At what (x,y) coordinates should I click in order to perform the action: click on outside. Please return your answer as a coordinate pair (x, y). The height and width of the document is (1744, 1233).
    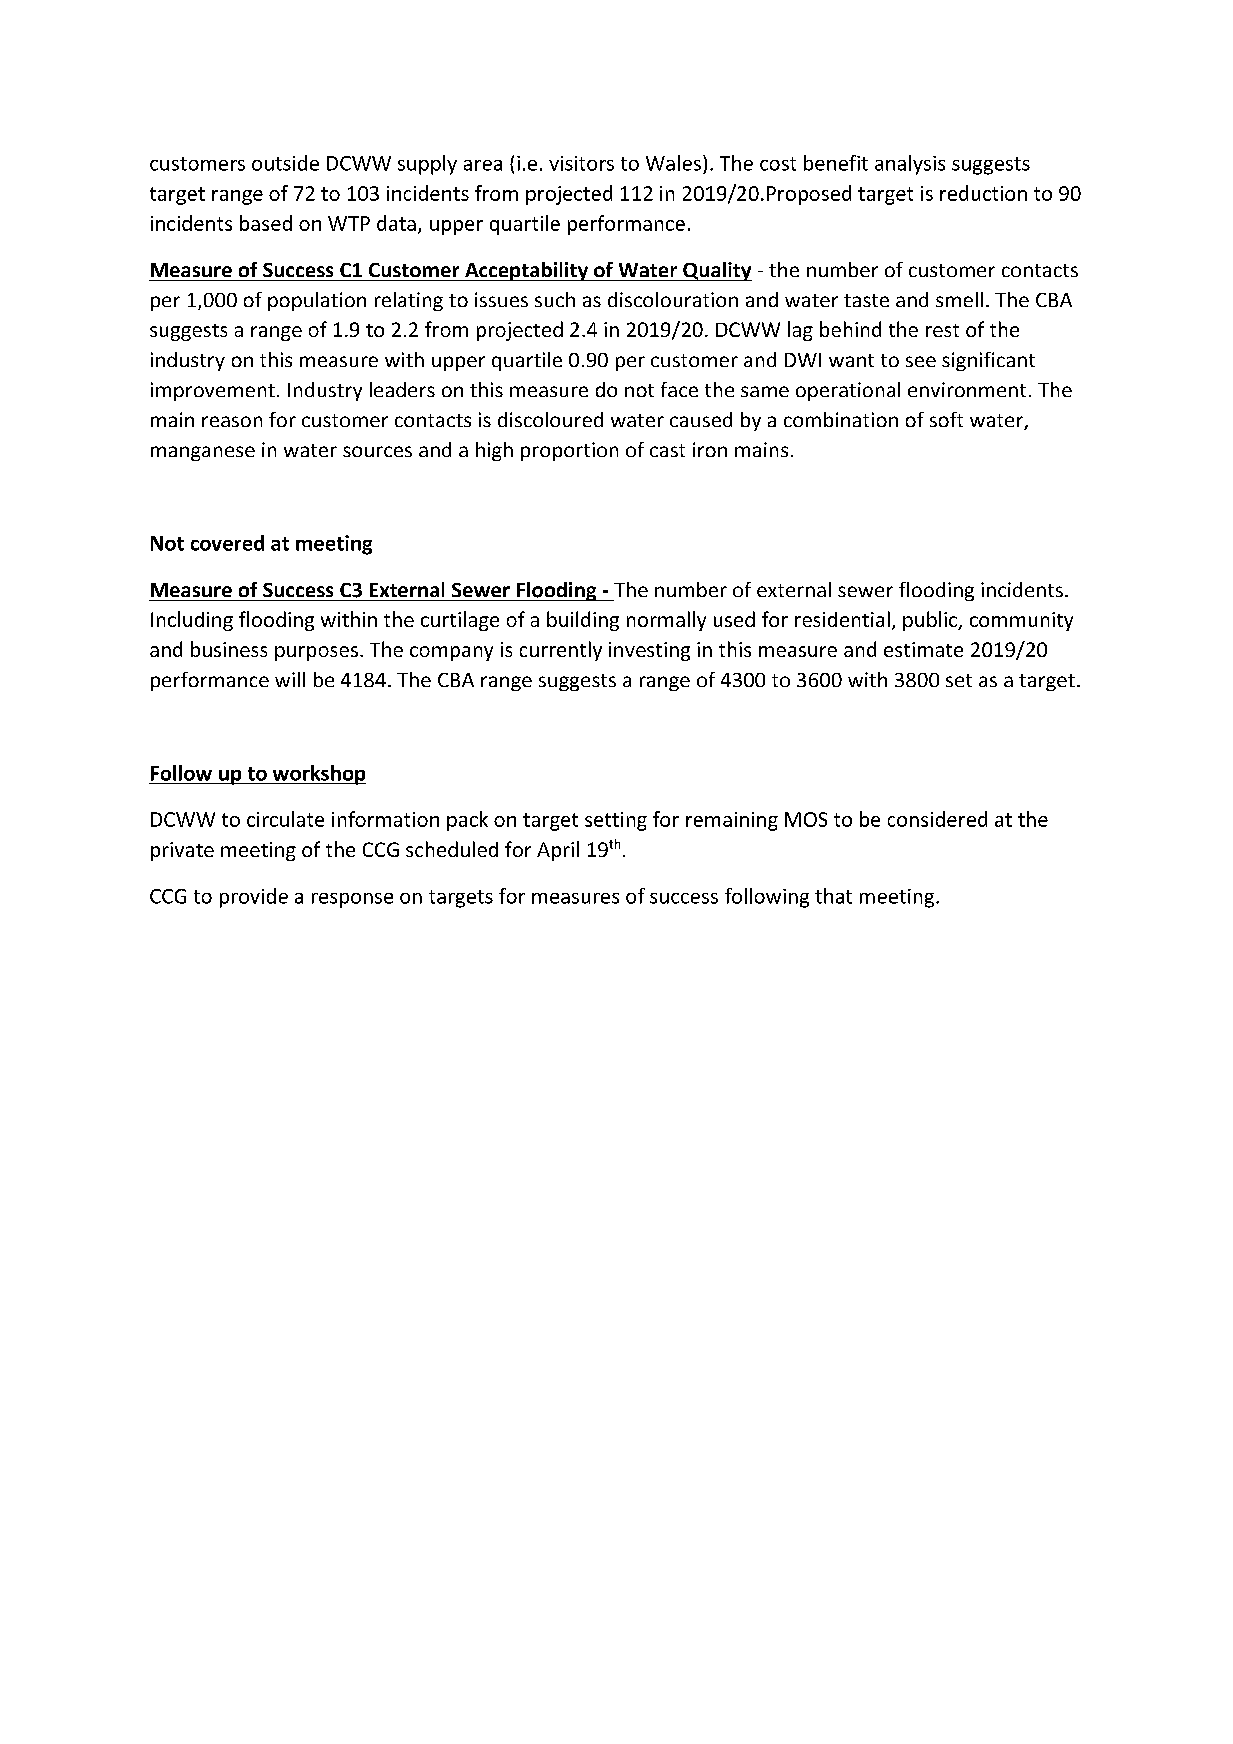
    Looking at the image, I should click on (285, 163).
